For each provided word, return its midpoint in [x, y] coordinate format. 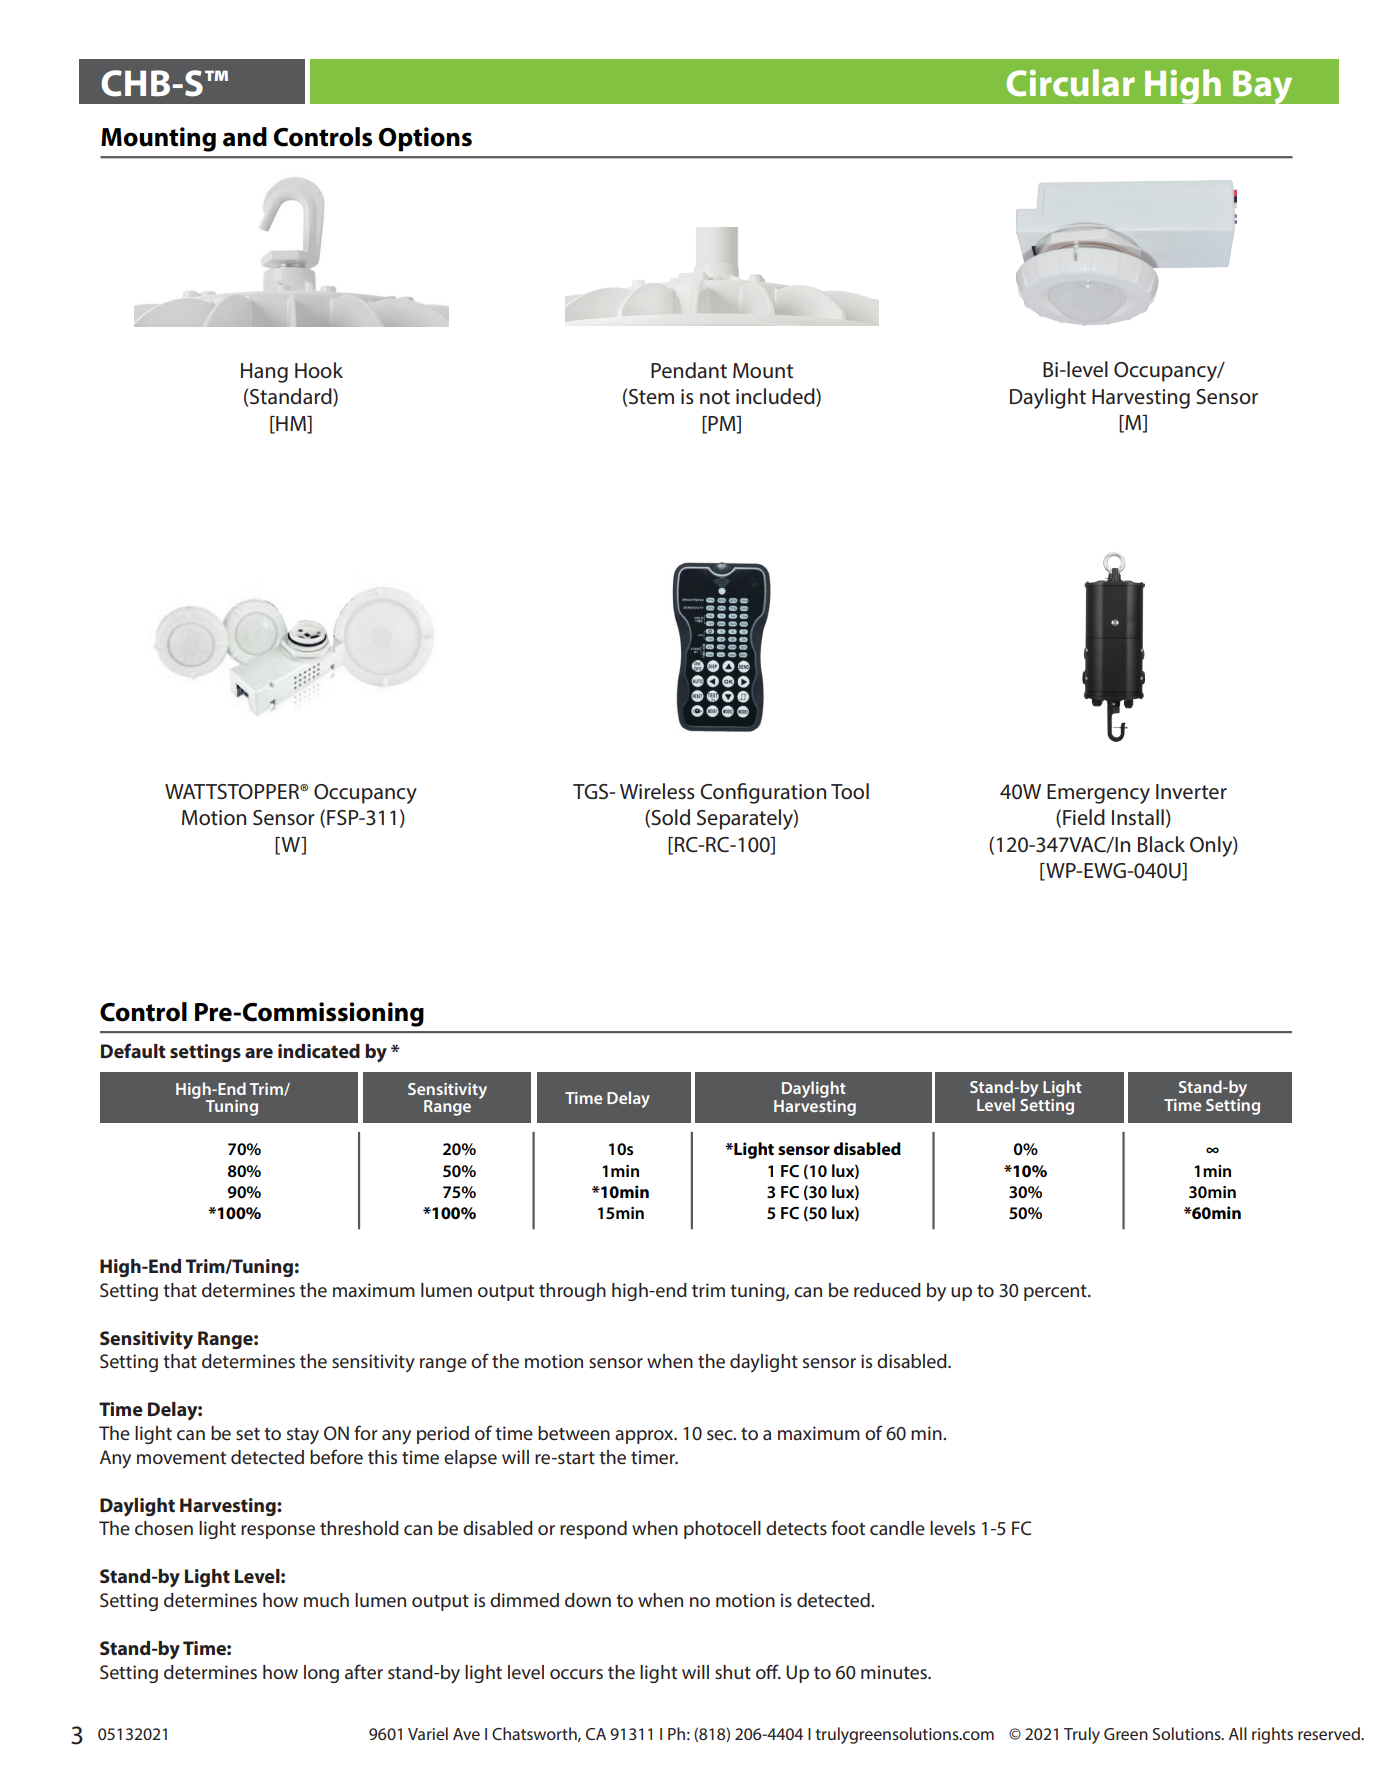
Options [425, 139]
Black [1161, 844]
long [321, 1674]
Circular [1070, 83]
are [259, 1053]
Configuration [763, 793]
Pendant [689, 370]
